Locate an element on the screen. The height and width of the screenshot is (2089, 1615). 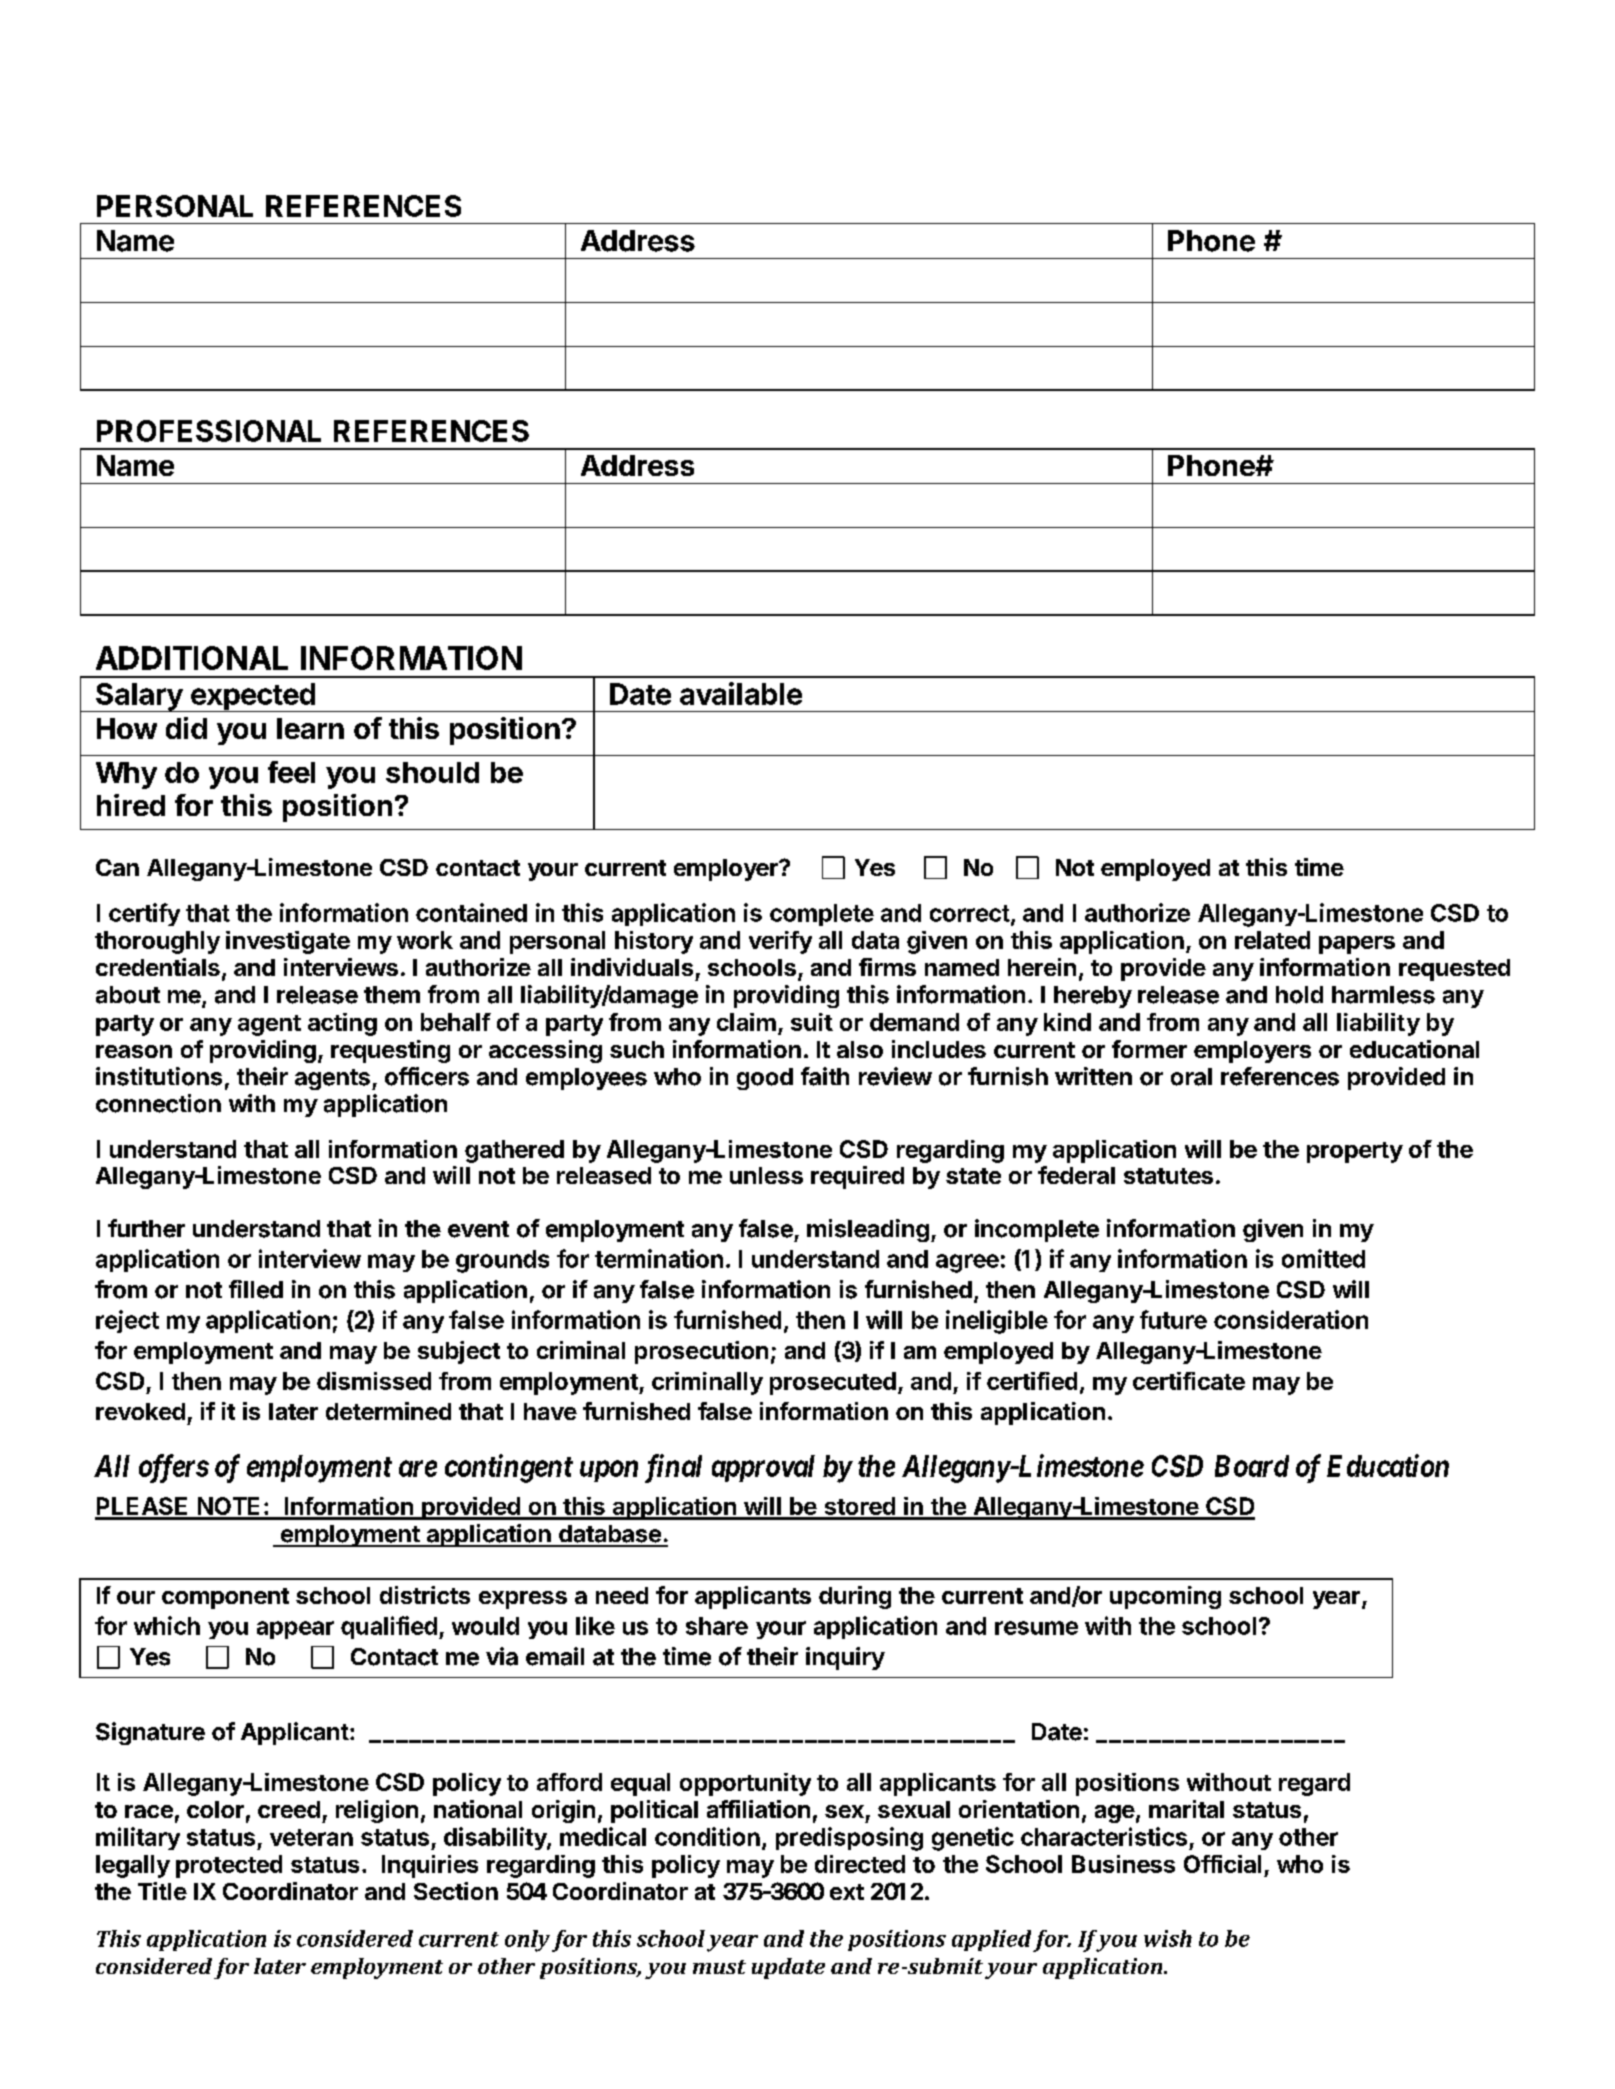
property is located at coordinates (1355, 1152).
